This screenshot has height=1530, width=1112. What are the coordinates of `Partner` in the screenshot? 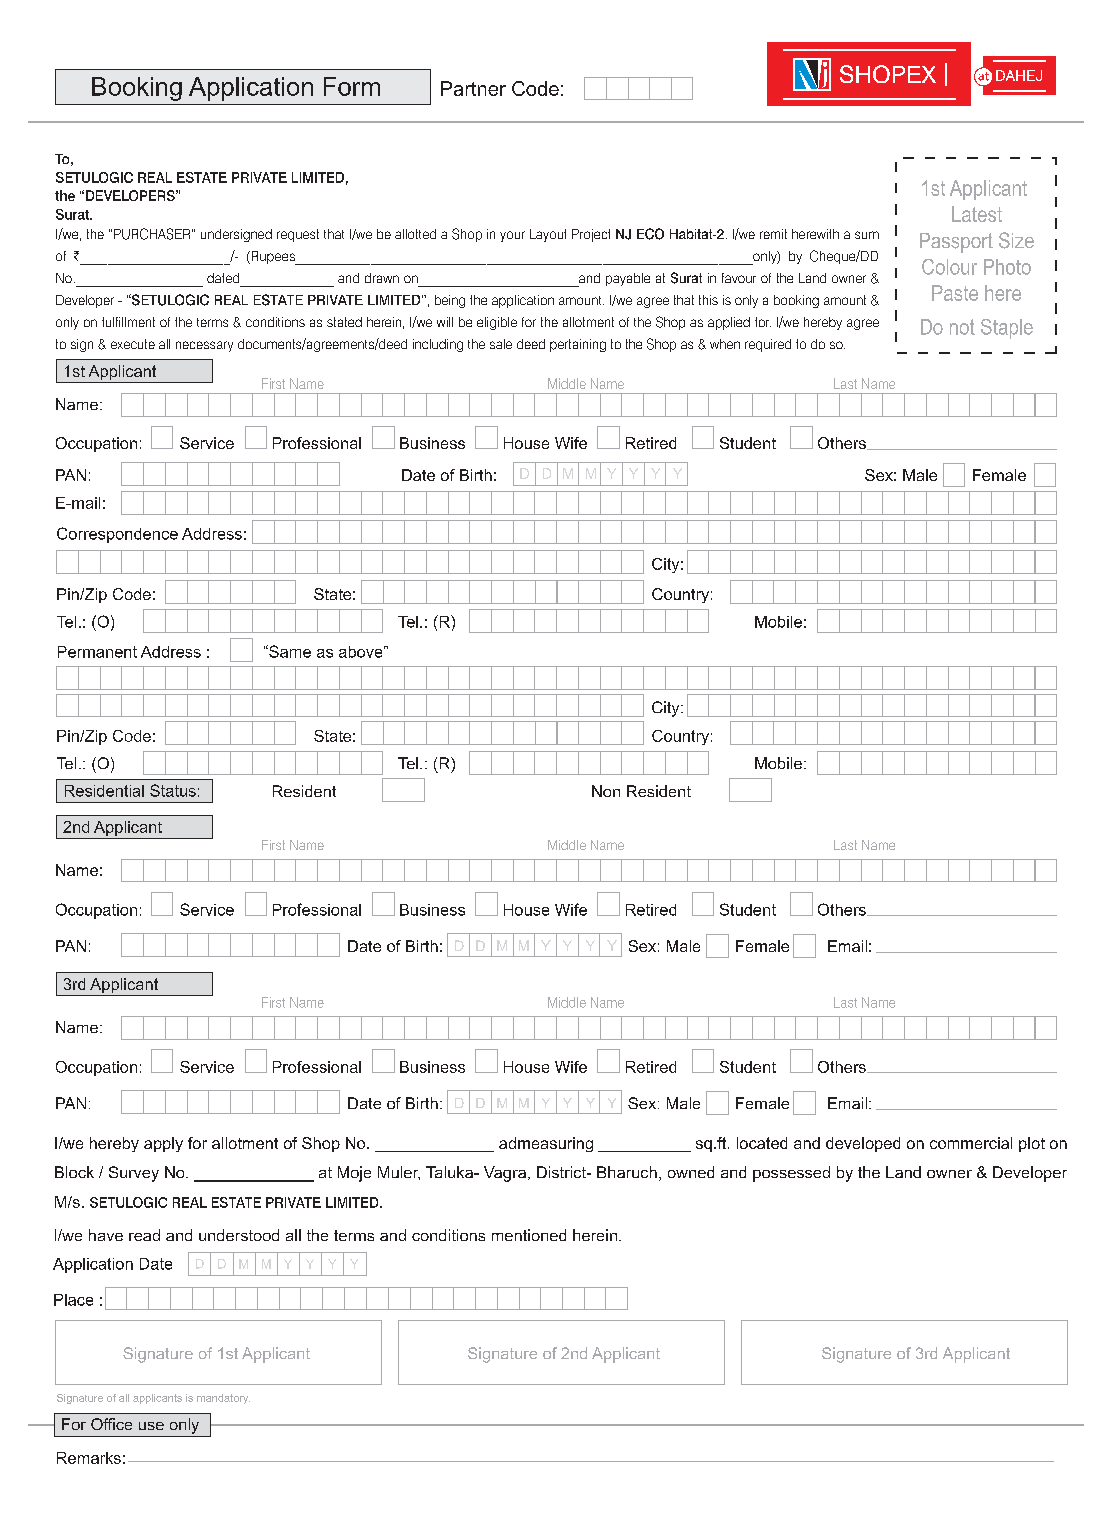 It's located at (473, 88).
